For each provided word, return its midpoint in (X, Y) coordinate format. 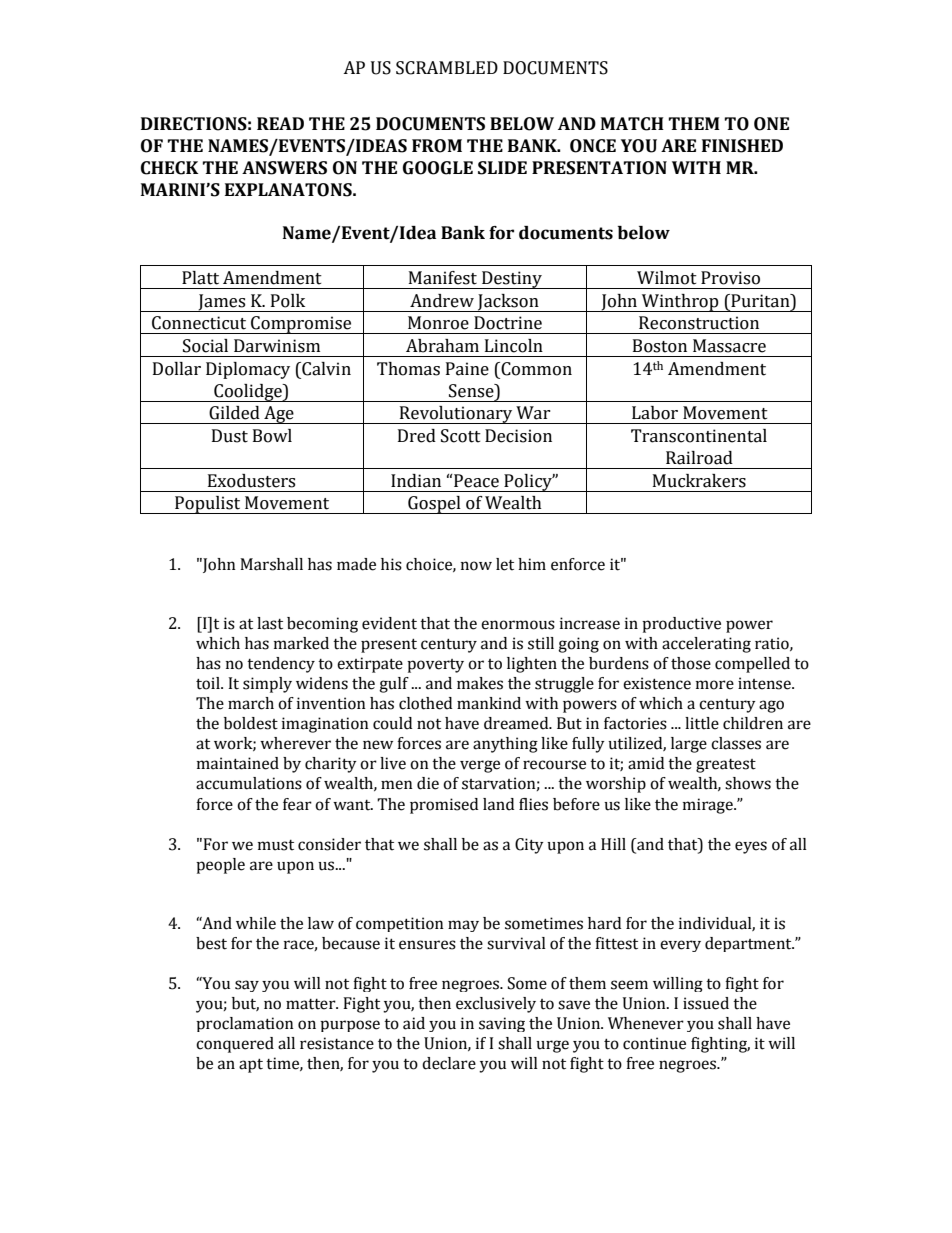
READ (280, 123)
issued (706, 1003)
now (476, 566)
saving (502, 1024)
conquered (235, 1045)
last (270, 623)
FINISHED (742, 146)
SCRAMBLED (447, 68)
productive (681, 625)
